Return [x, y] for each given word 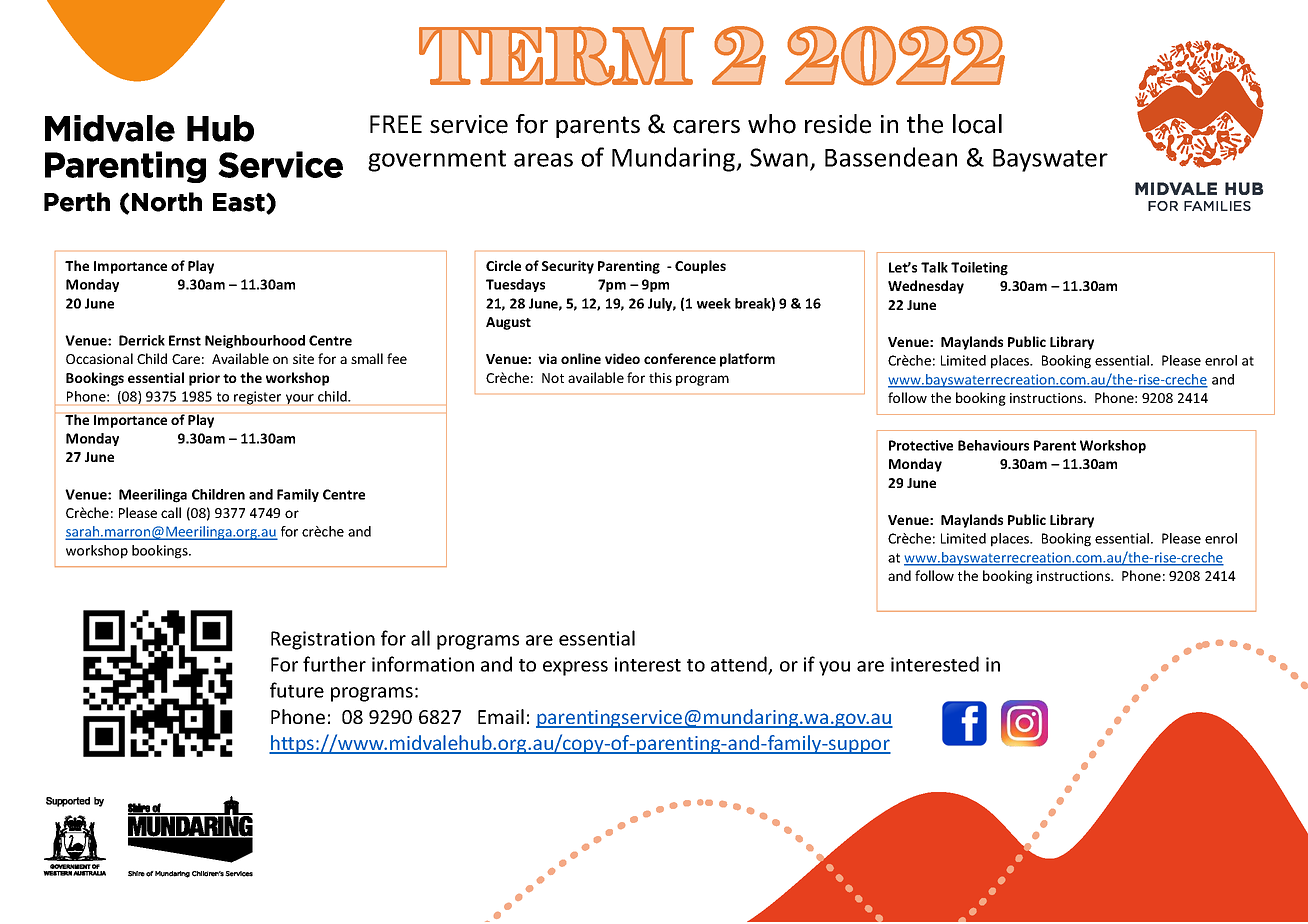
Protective [921, 445]
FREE [396, 124]
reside [838, 124]
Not [553, 378]
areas [543, 160]
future [297, 690]
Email [501, 716]
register [257, 398]
